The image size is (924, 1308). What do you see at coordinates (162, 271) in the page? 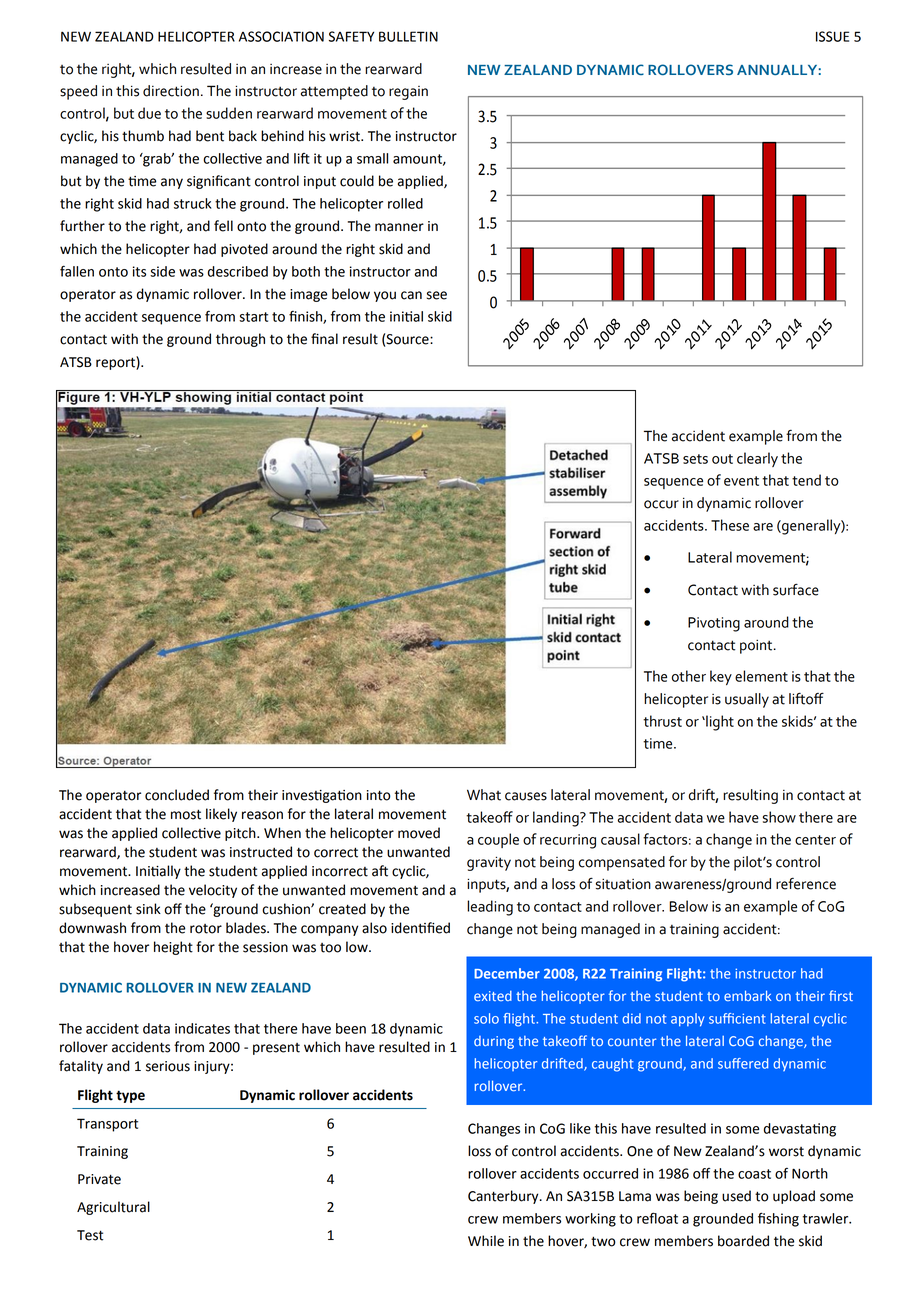
I see `side` at bounding box center [162, 271].
